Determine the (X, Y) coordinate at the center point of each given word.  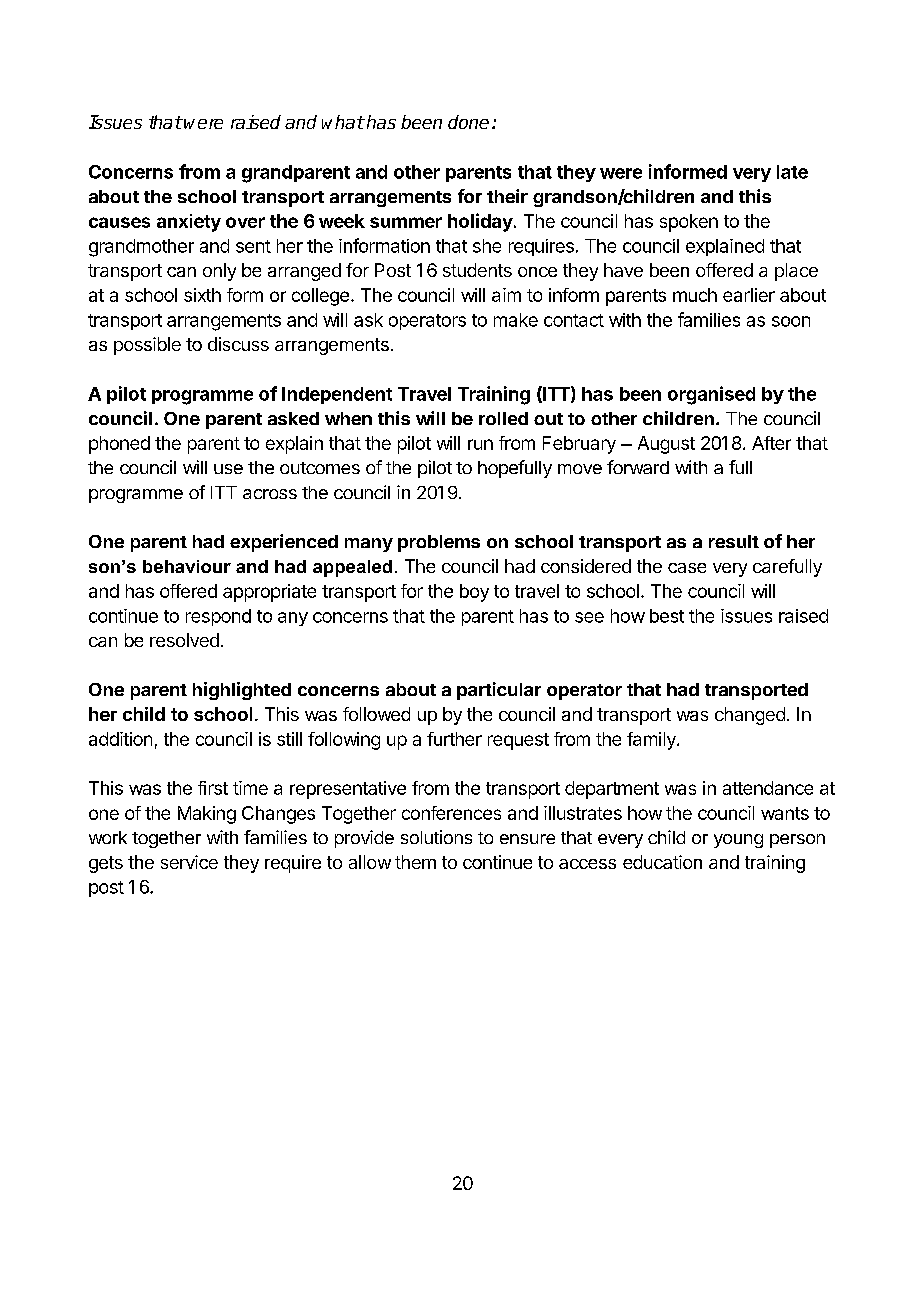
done (468, 122)
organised (711, 395)
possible (147, 346)
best (667, 616)
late (792, 172)
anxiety (189, 223)
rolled (503, 418)
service (189, 862)
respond (218, 617)
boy (474, 593)
